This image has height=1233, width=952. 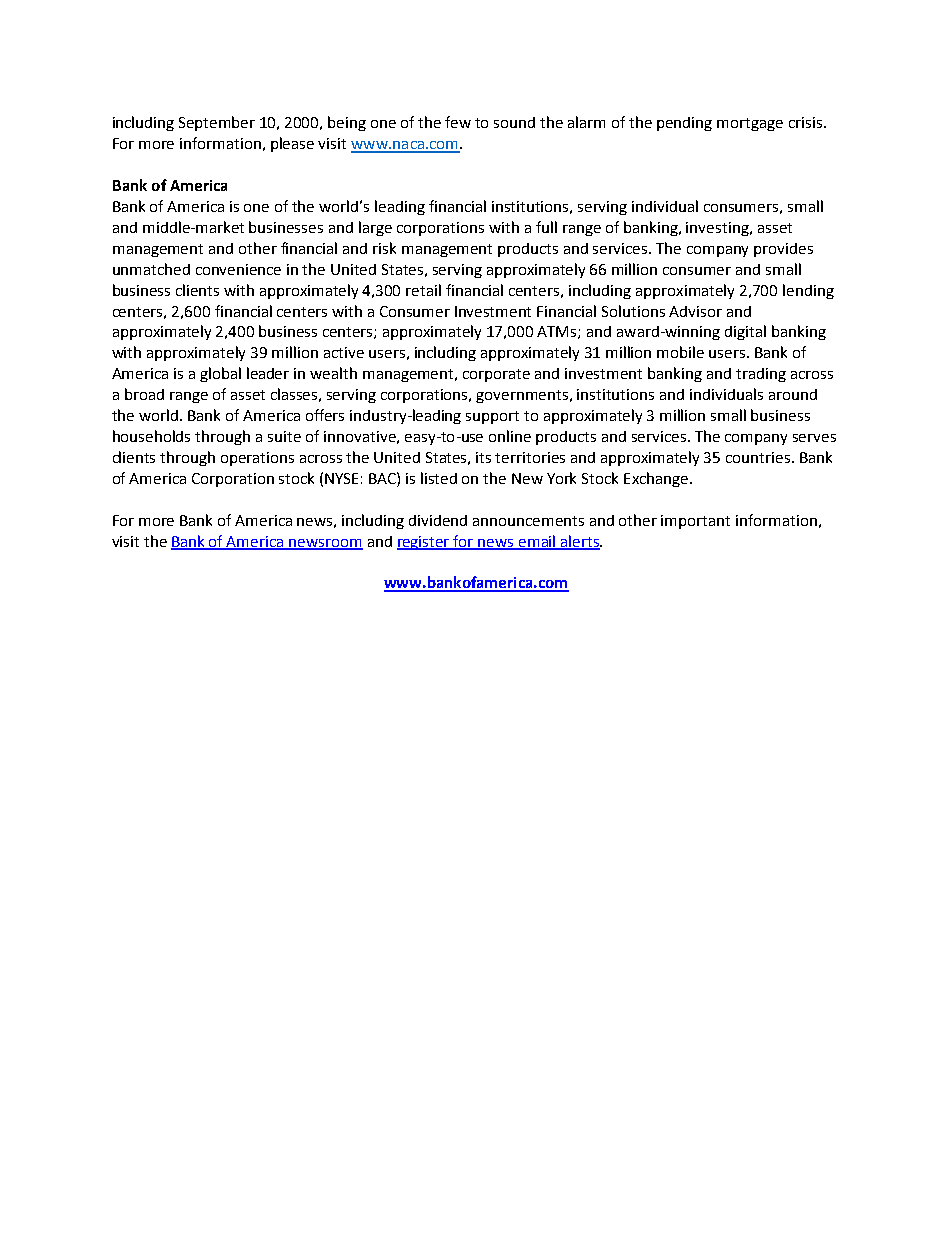 What do you see at coordinates (793, 394) in the image?
I see `around` at bounding box center [793, 394].
